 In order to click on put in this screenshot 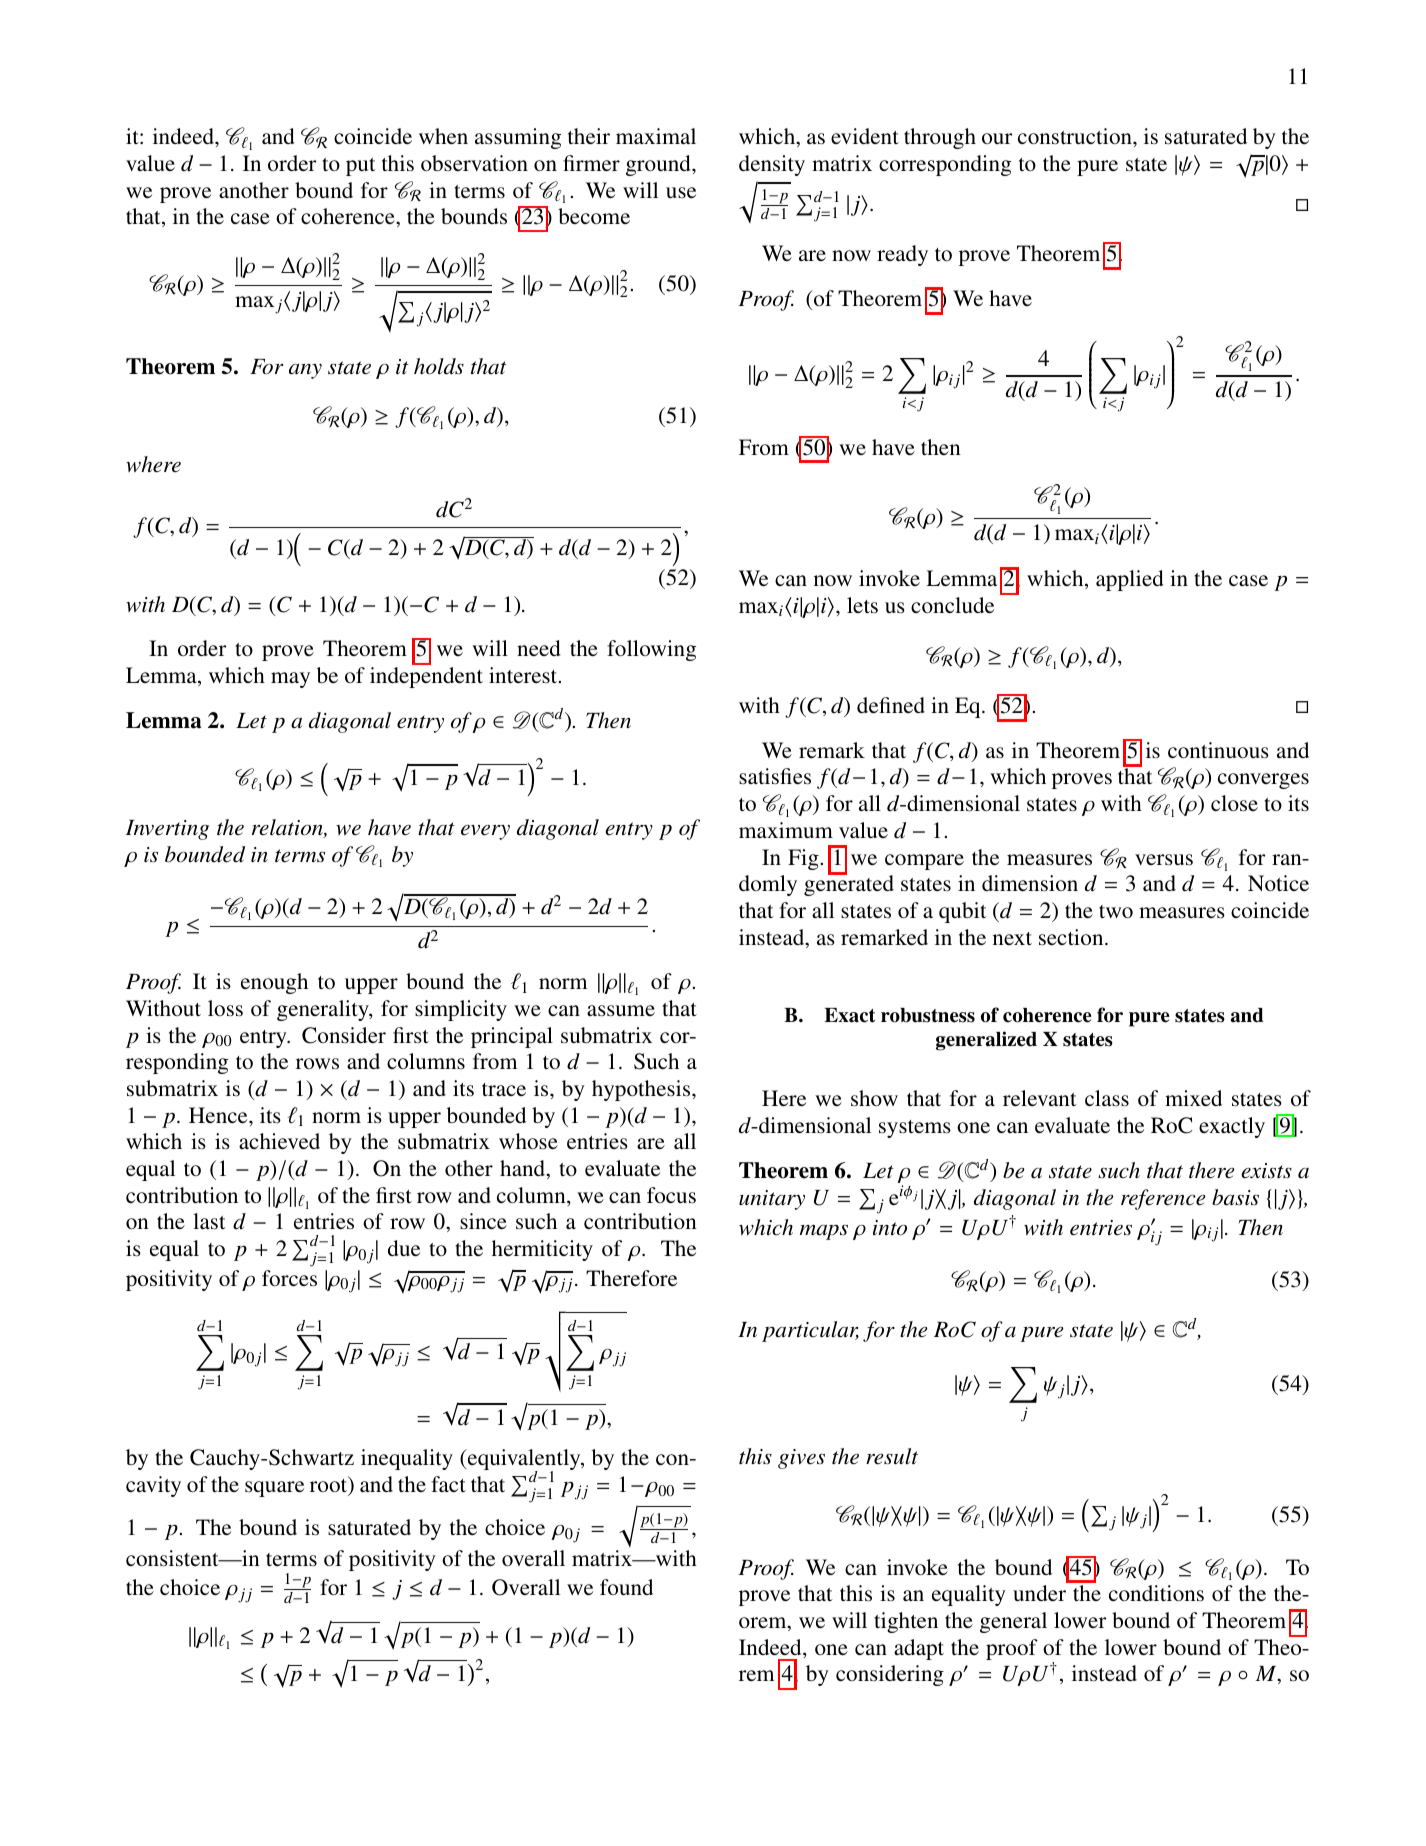, I will do `click(361, 167)`.
